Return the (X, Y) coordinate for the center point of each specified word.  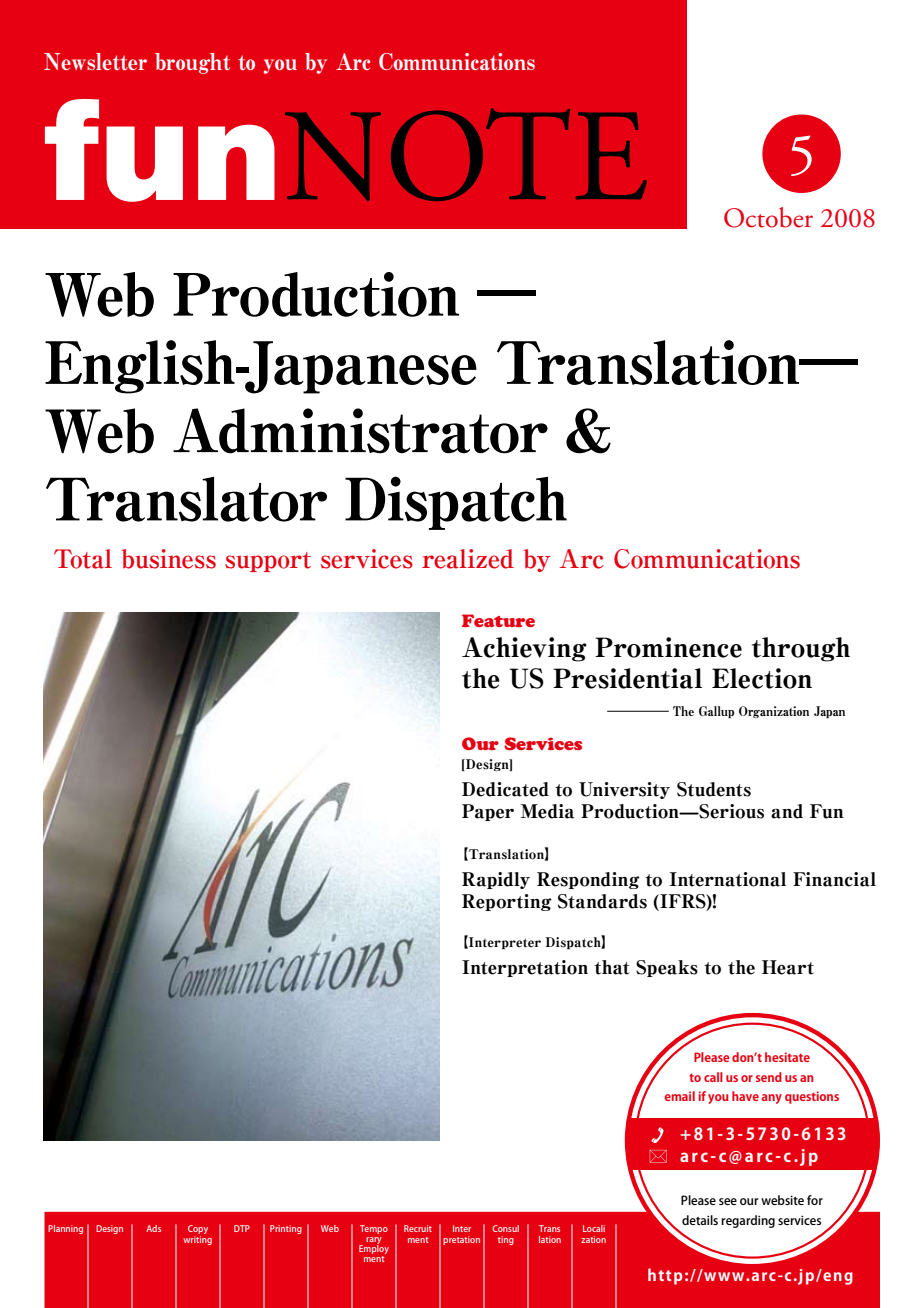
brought (192, 63)
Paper (488, 812)
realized (468, 559)
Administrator (360, 431)
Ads (153, 1228)
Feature (498, 620)
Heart (788, 967)
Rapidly (496, 880)
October (768, 217)
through (801, 649)
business (169, 559)
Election (762, 678)
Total (83, 559)
